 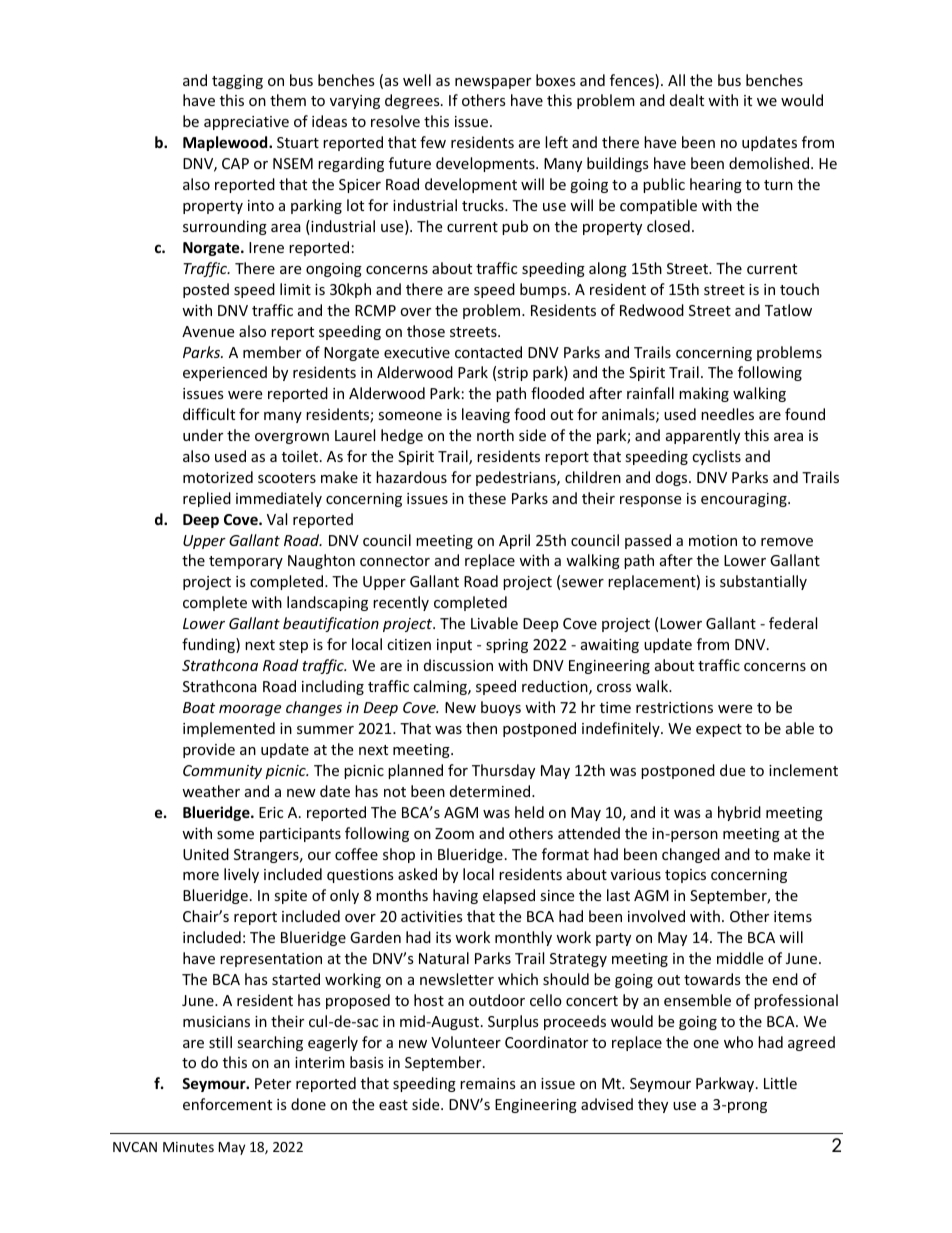 I want to click on enforcement, so click(x=227, y=1104).
